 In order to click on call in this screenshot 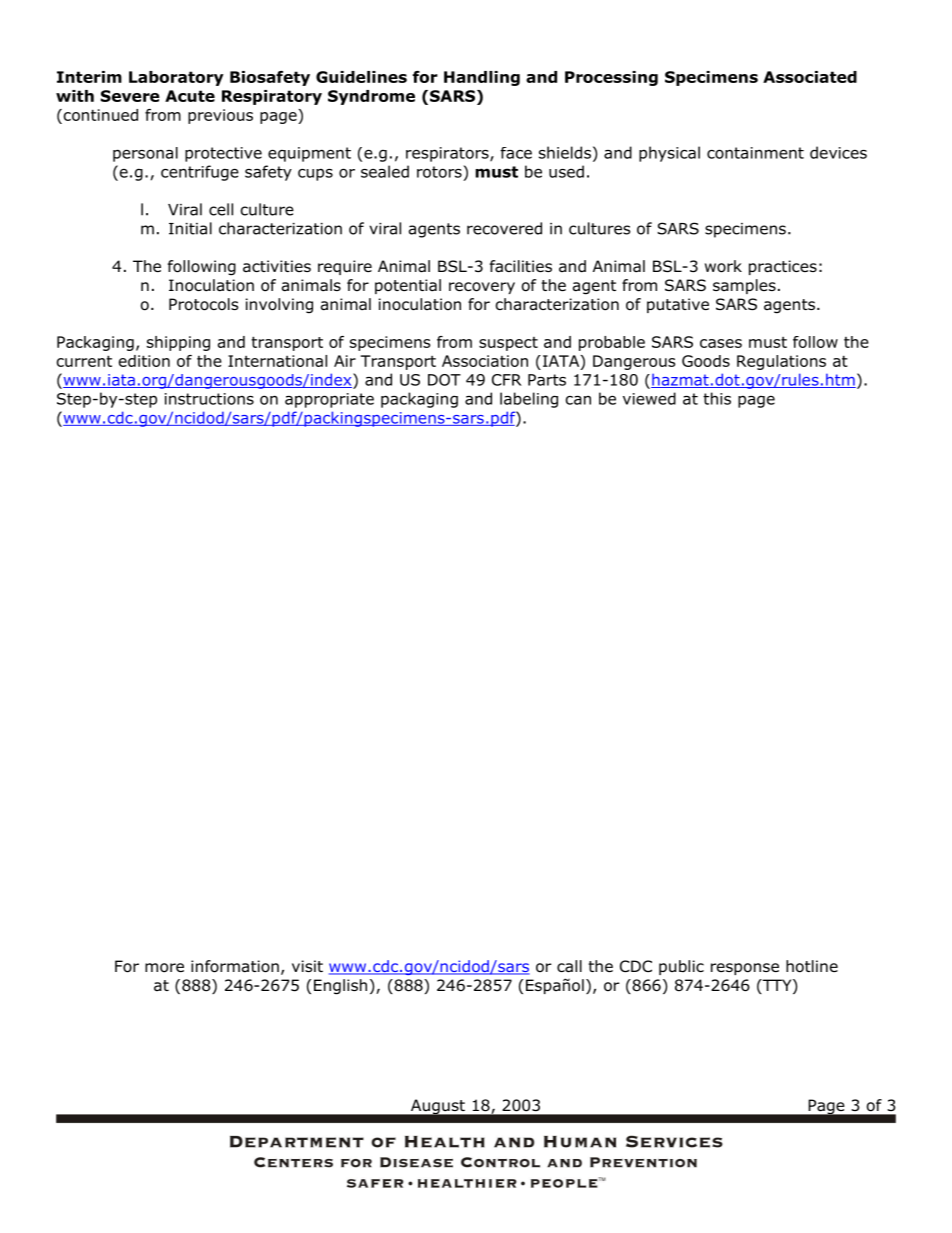, I will do `click(569, 966)`.
